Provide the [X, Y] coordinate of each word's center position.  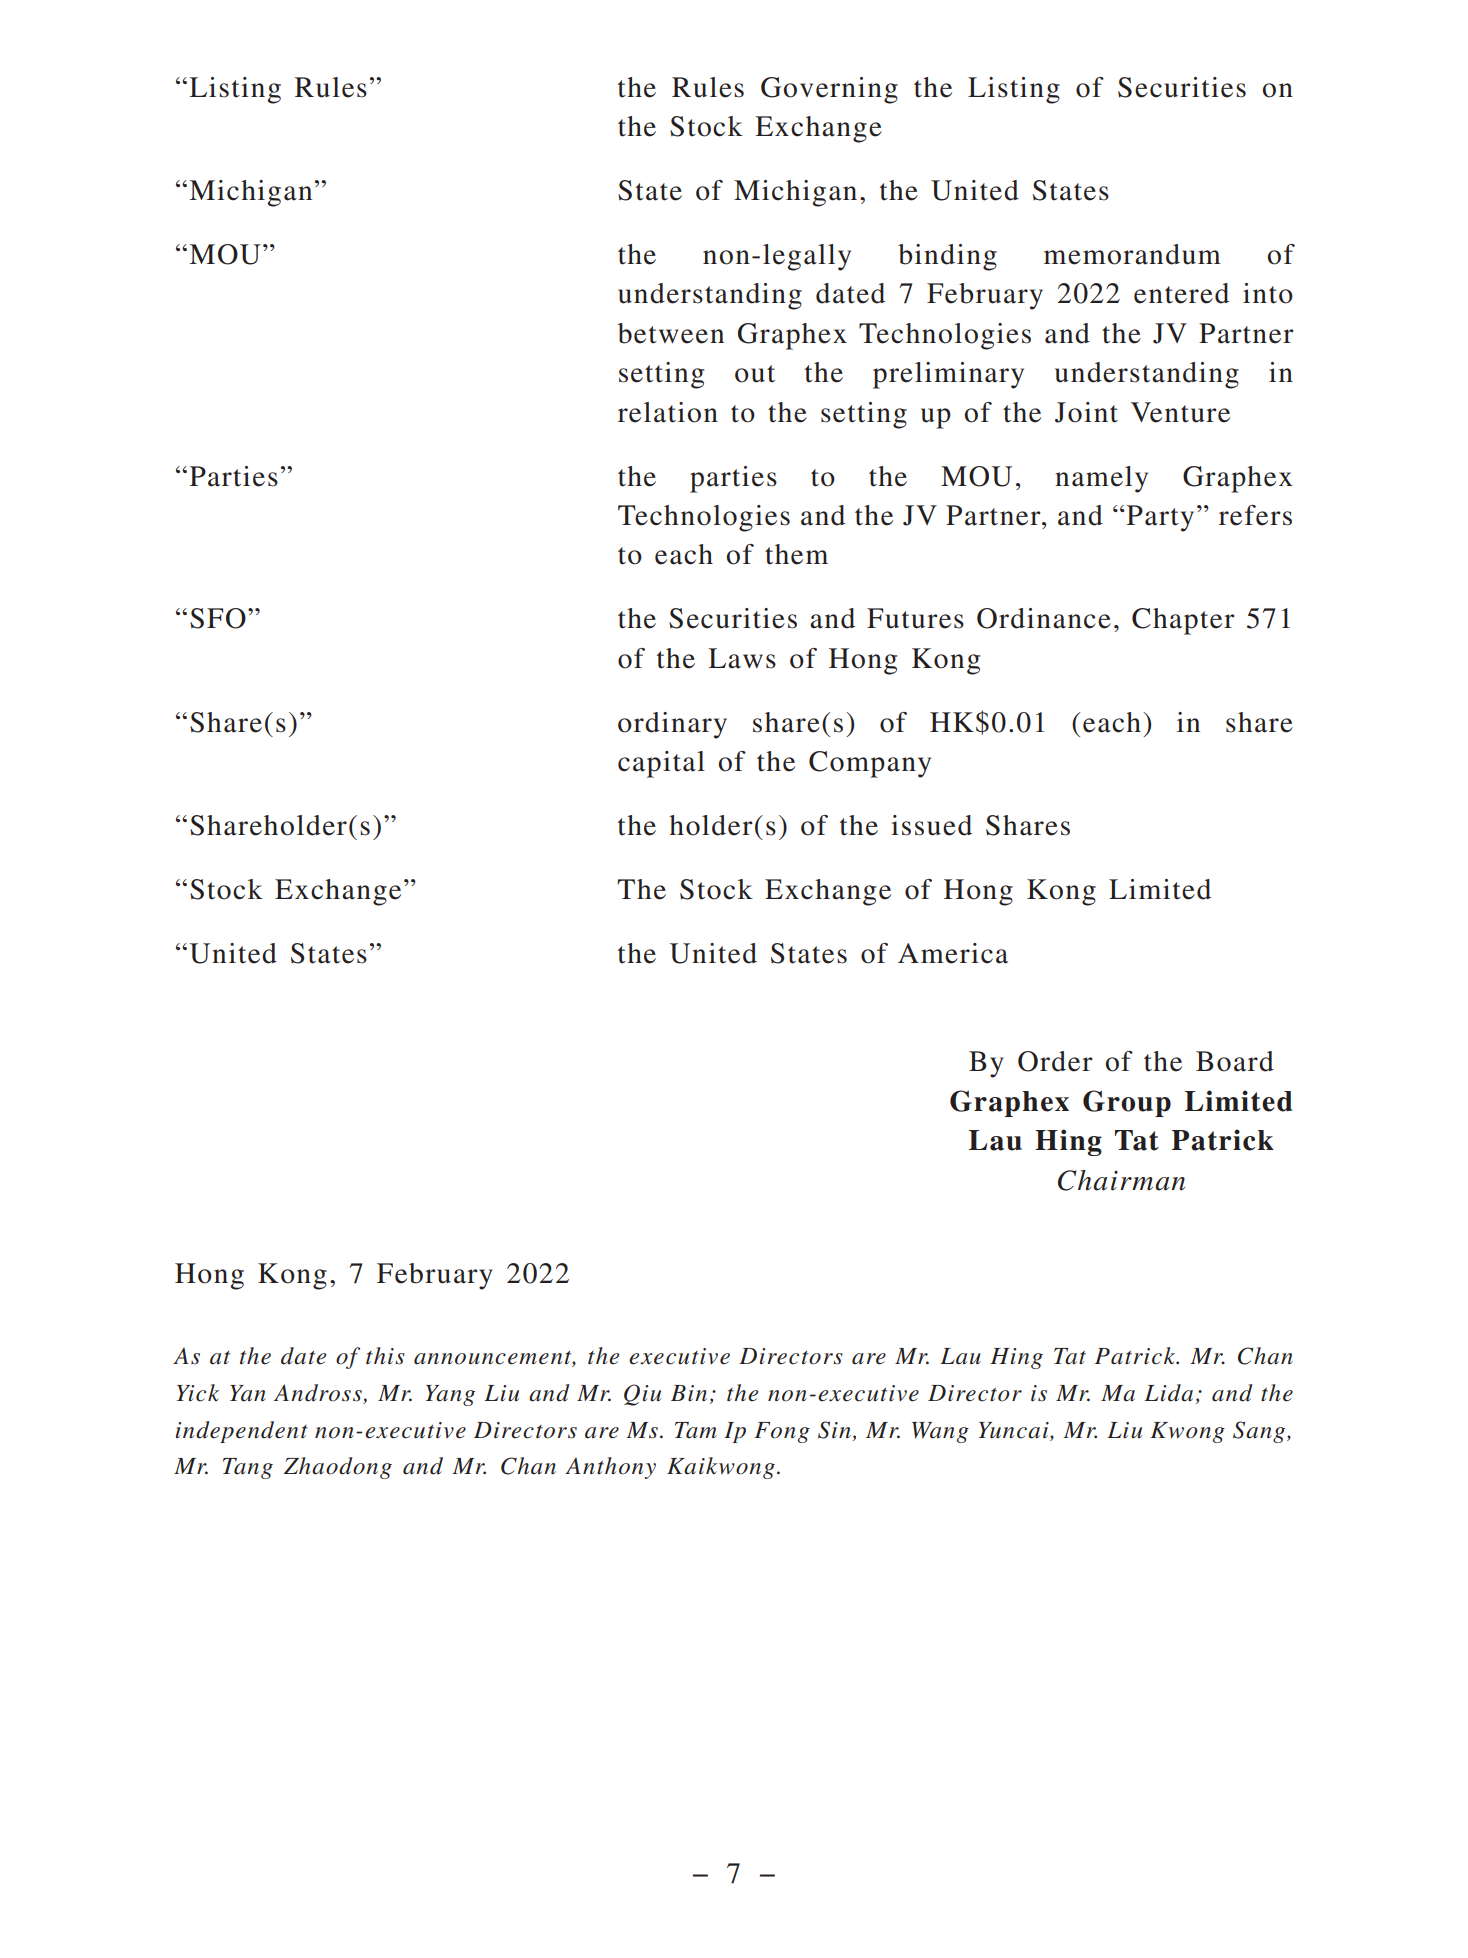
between [671, 333]
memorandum [1132, 254]
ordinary [672, 725]
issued [931, 825]
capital [661, 764]
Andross [318, 1393]
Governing [829, 90]
